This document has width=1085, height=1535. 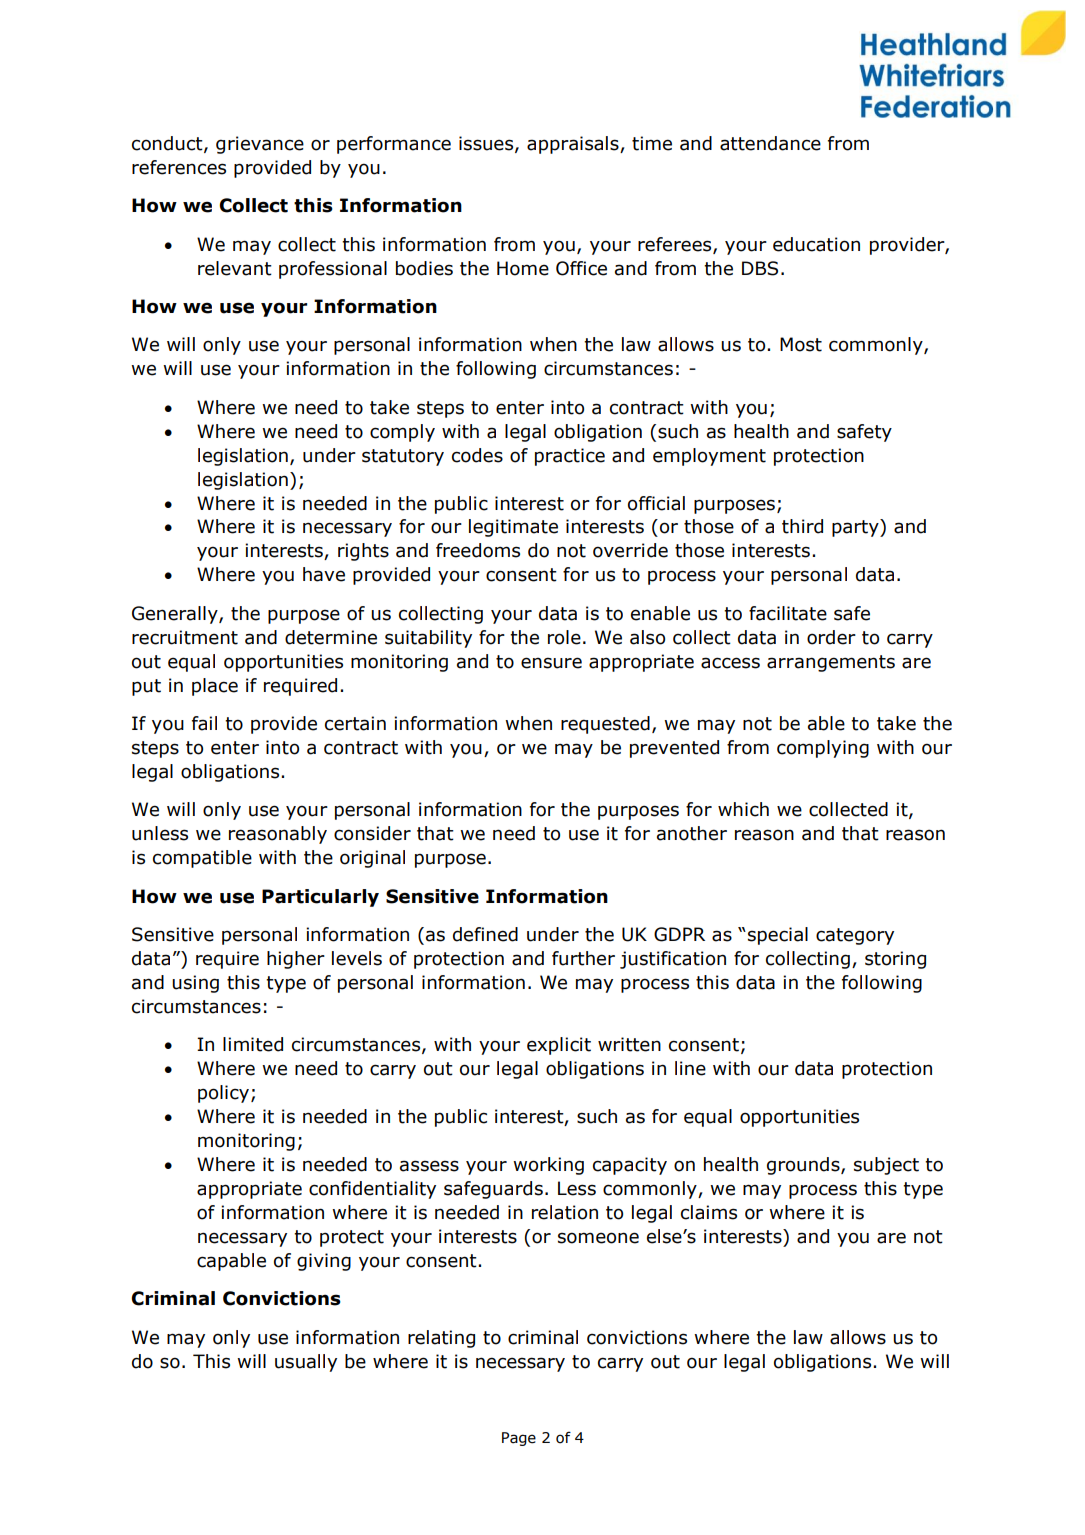 I want to click on Page, so click(x=519, y=1439).
